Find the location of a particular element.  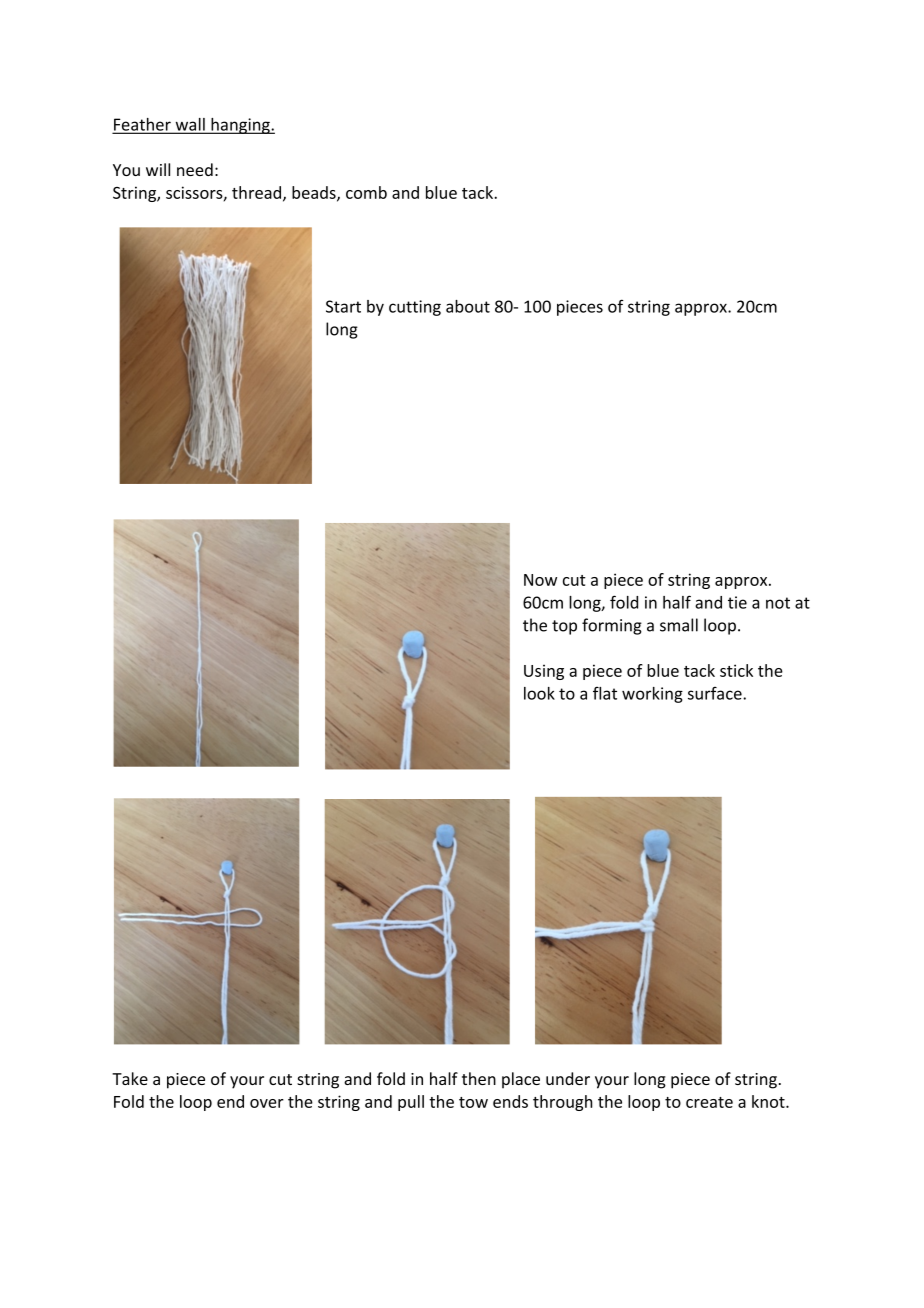

Now is located at coordinates (540, 580).
